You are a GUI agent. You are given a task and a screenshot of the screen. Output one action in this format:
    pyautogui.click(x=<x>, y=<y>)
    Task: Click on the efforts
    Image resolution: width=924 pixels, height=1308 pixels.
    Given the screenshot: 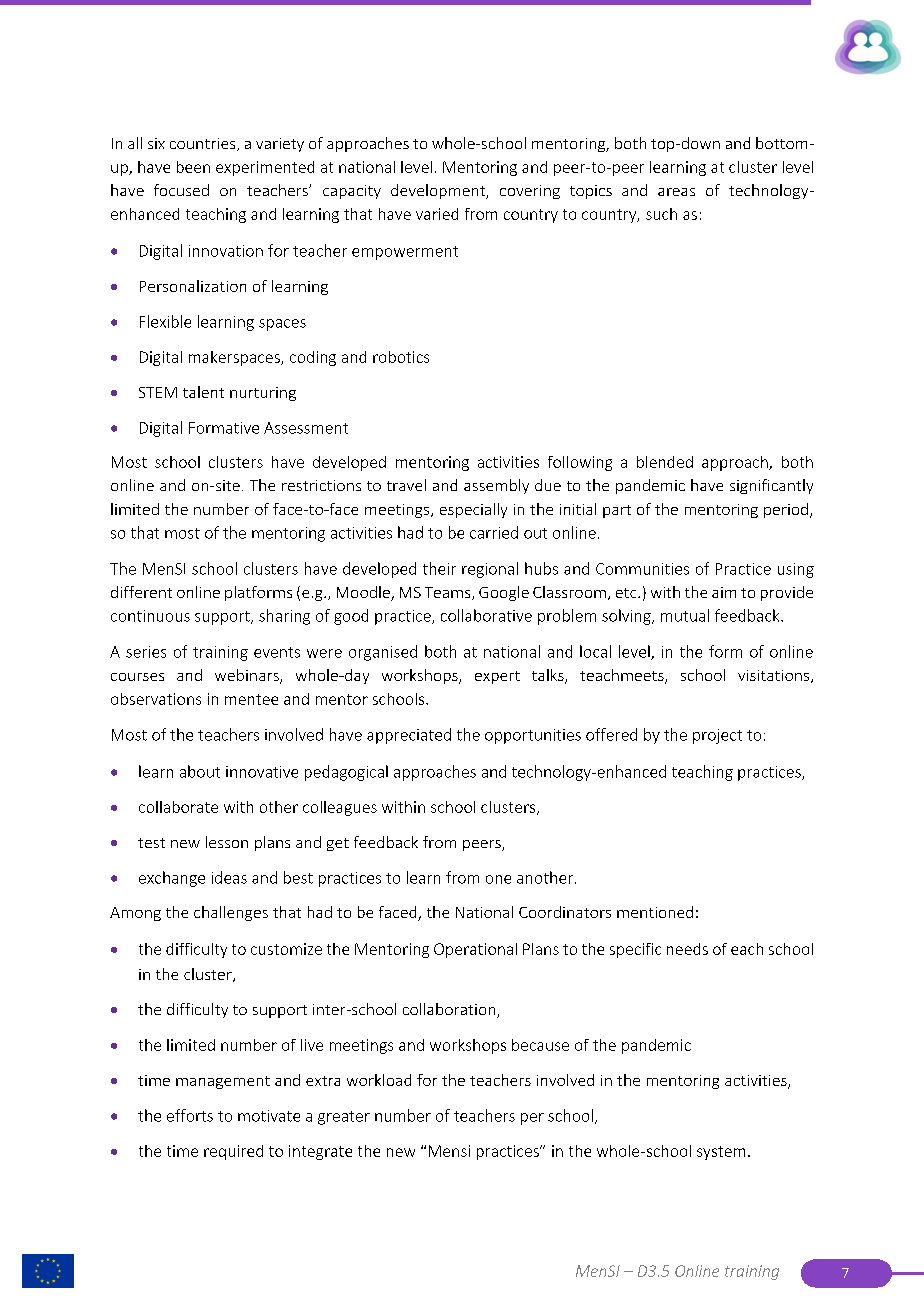 What is the action you would take?
    pyautogui.click(x=190, y=1115)
